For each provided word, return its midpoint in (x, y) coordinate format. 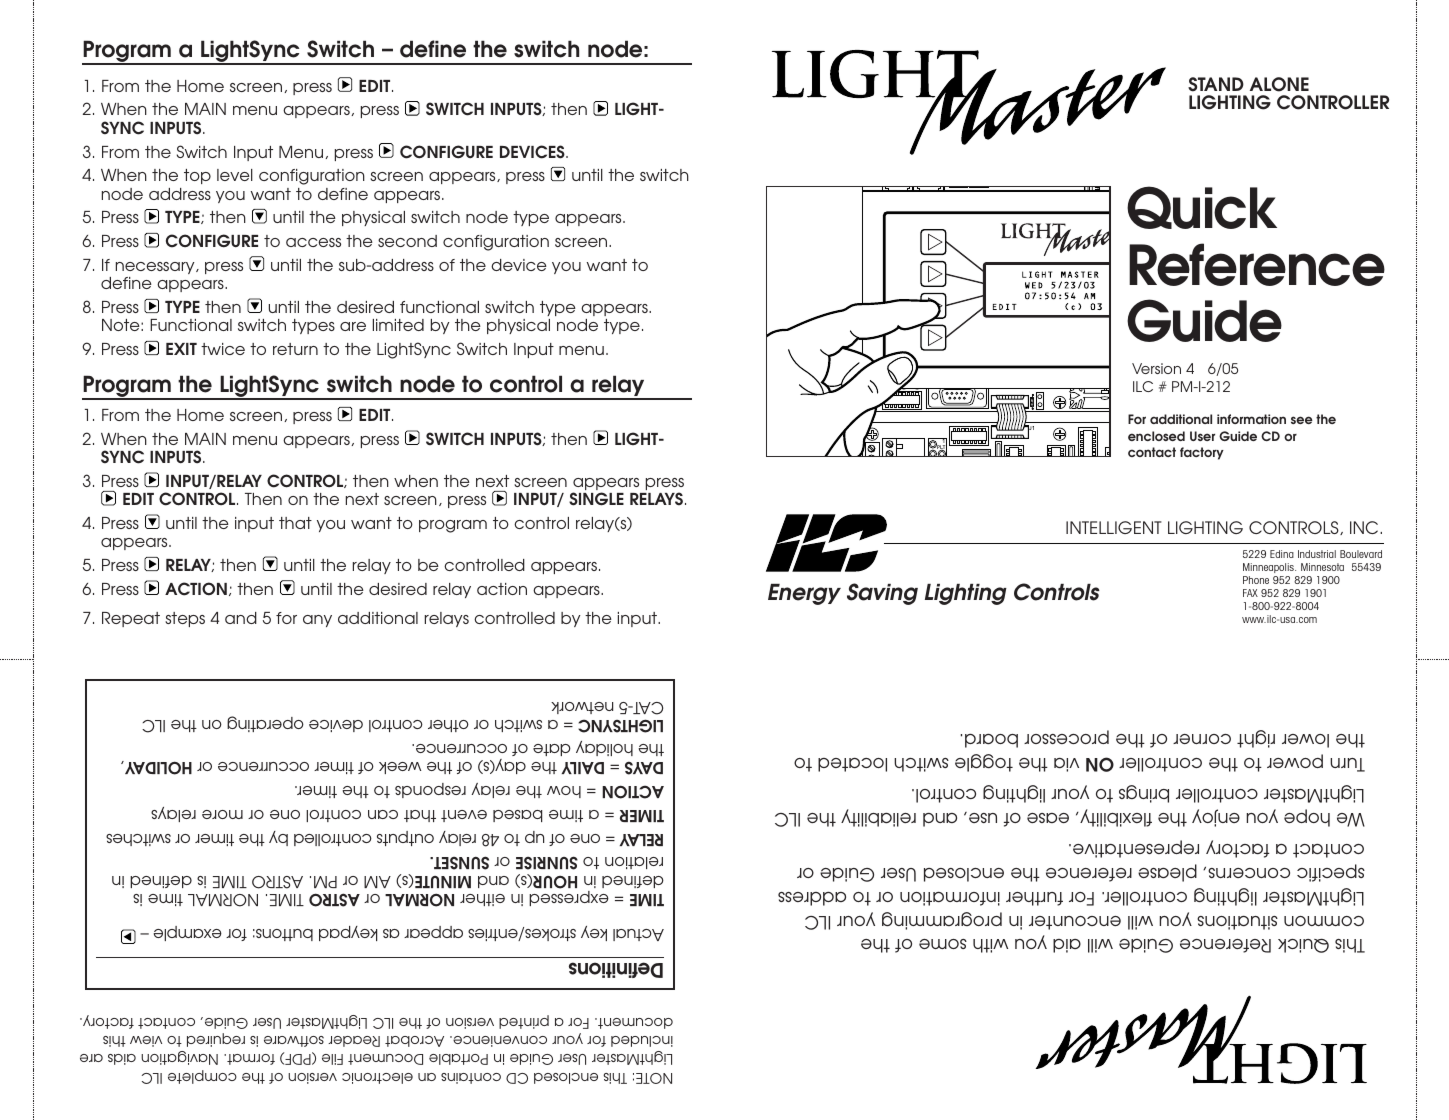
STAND (1216, 84)
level (235, 175)
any (317, 621)
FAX (1250, 593)
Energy (804, 594)
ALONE (1279, 84)
